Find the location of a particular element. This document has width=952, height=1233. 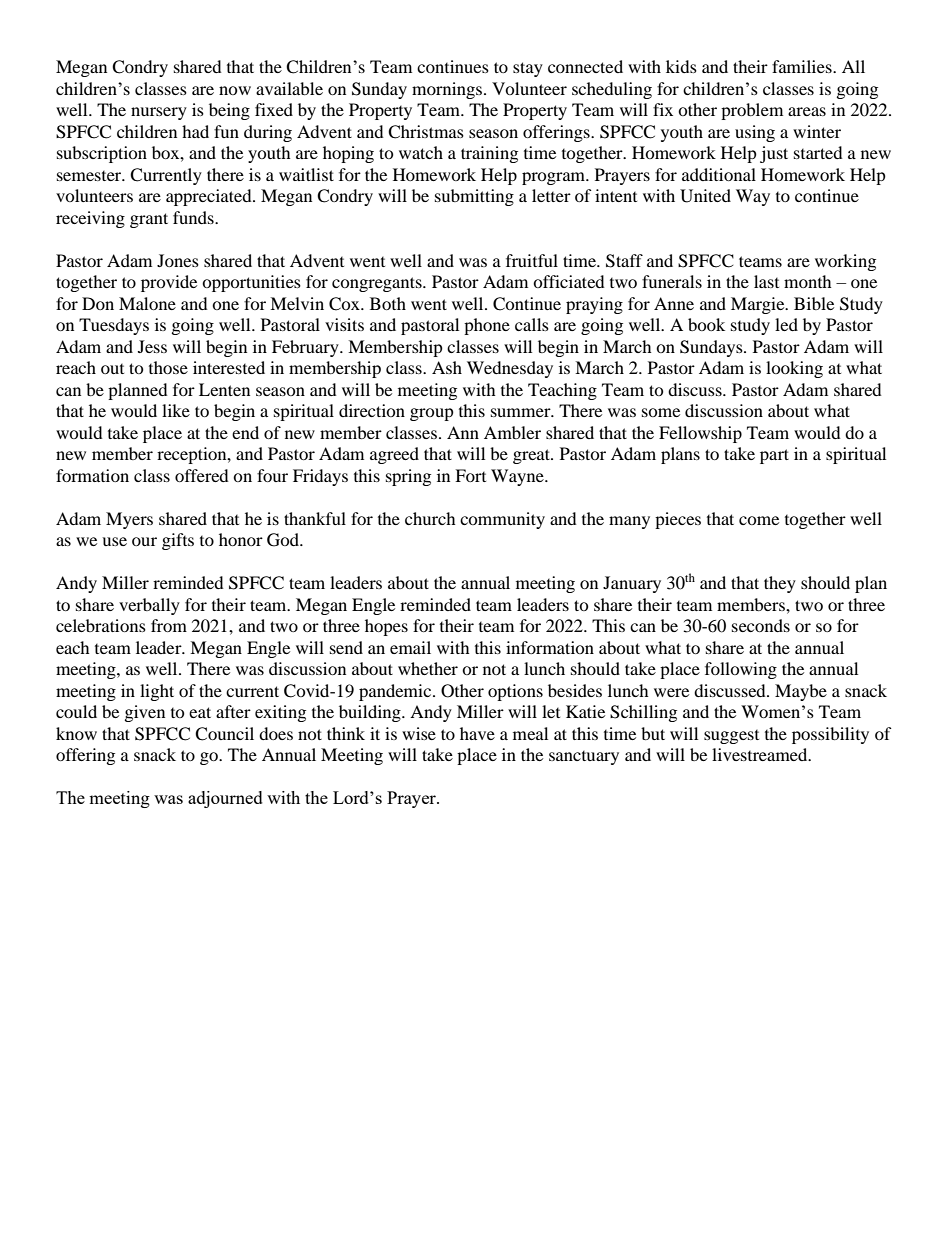

church is located at coordinates (430, 518).
